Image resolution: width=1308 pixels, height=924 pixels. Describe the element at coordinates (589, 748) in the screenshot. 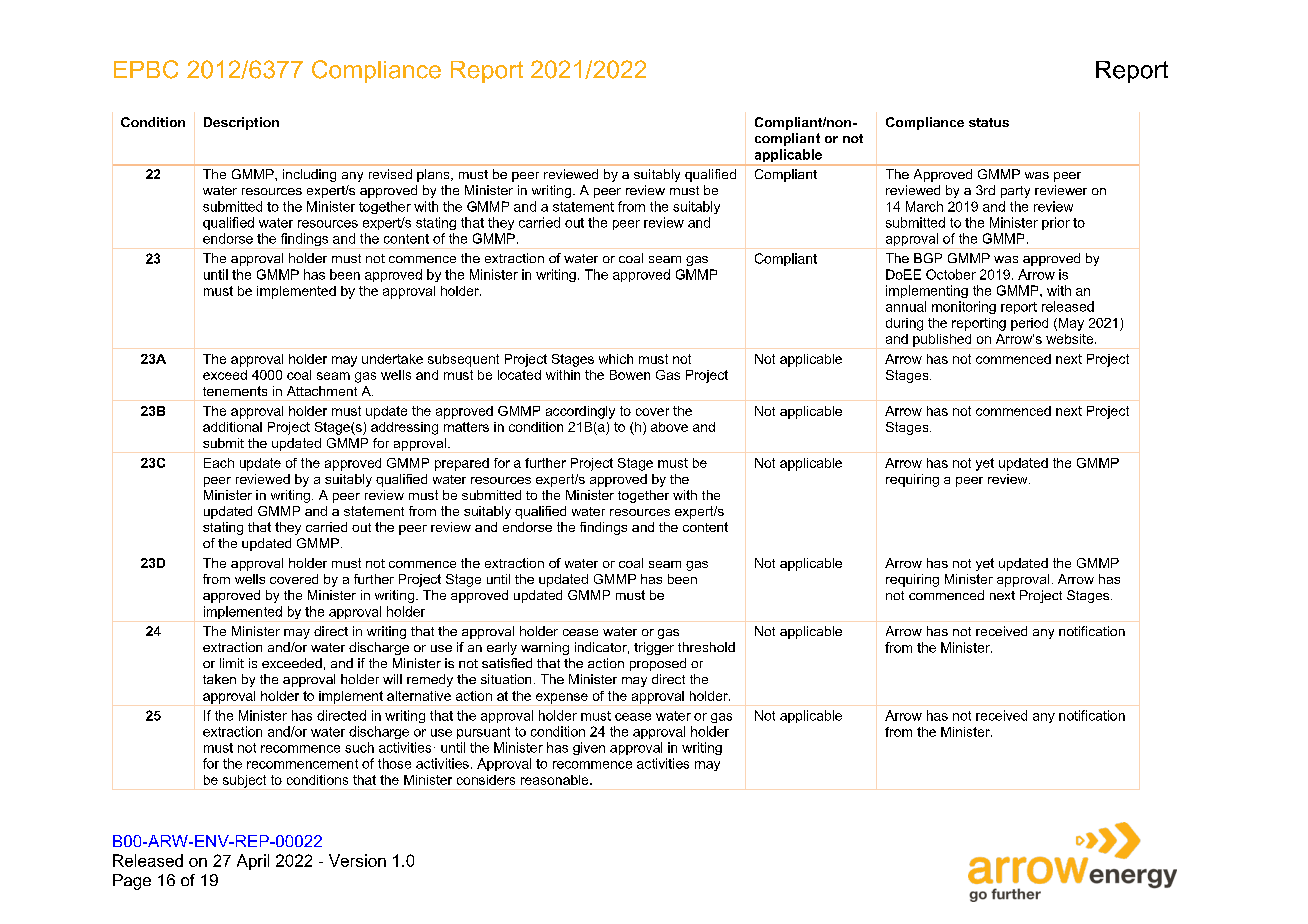

I see `given` at that location.
